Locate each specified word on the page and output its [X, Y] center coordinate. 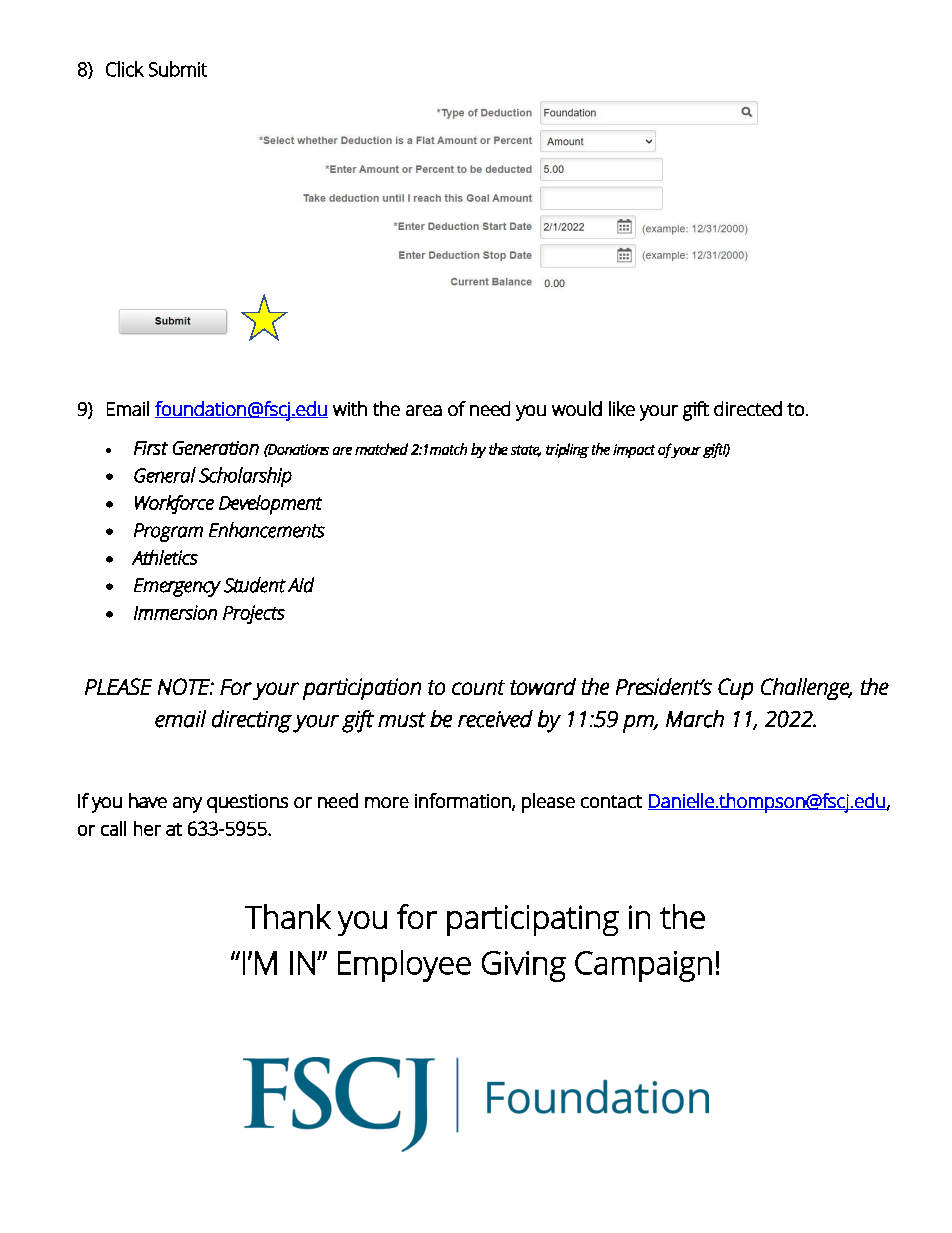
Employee [404, 966]
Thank [288, 916]
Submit [178, 69]
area [424, 410]
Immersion [175, 612]
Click [125, 69]
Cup [735, 689]
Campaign [643, 966]
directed [748, 408]
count [478, 687]
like [622, 408]
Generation [216, 448]
